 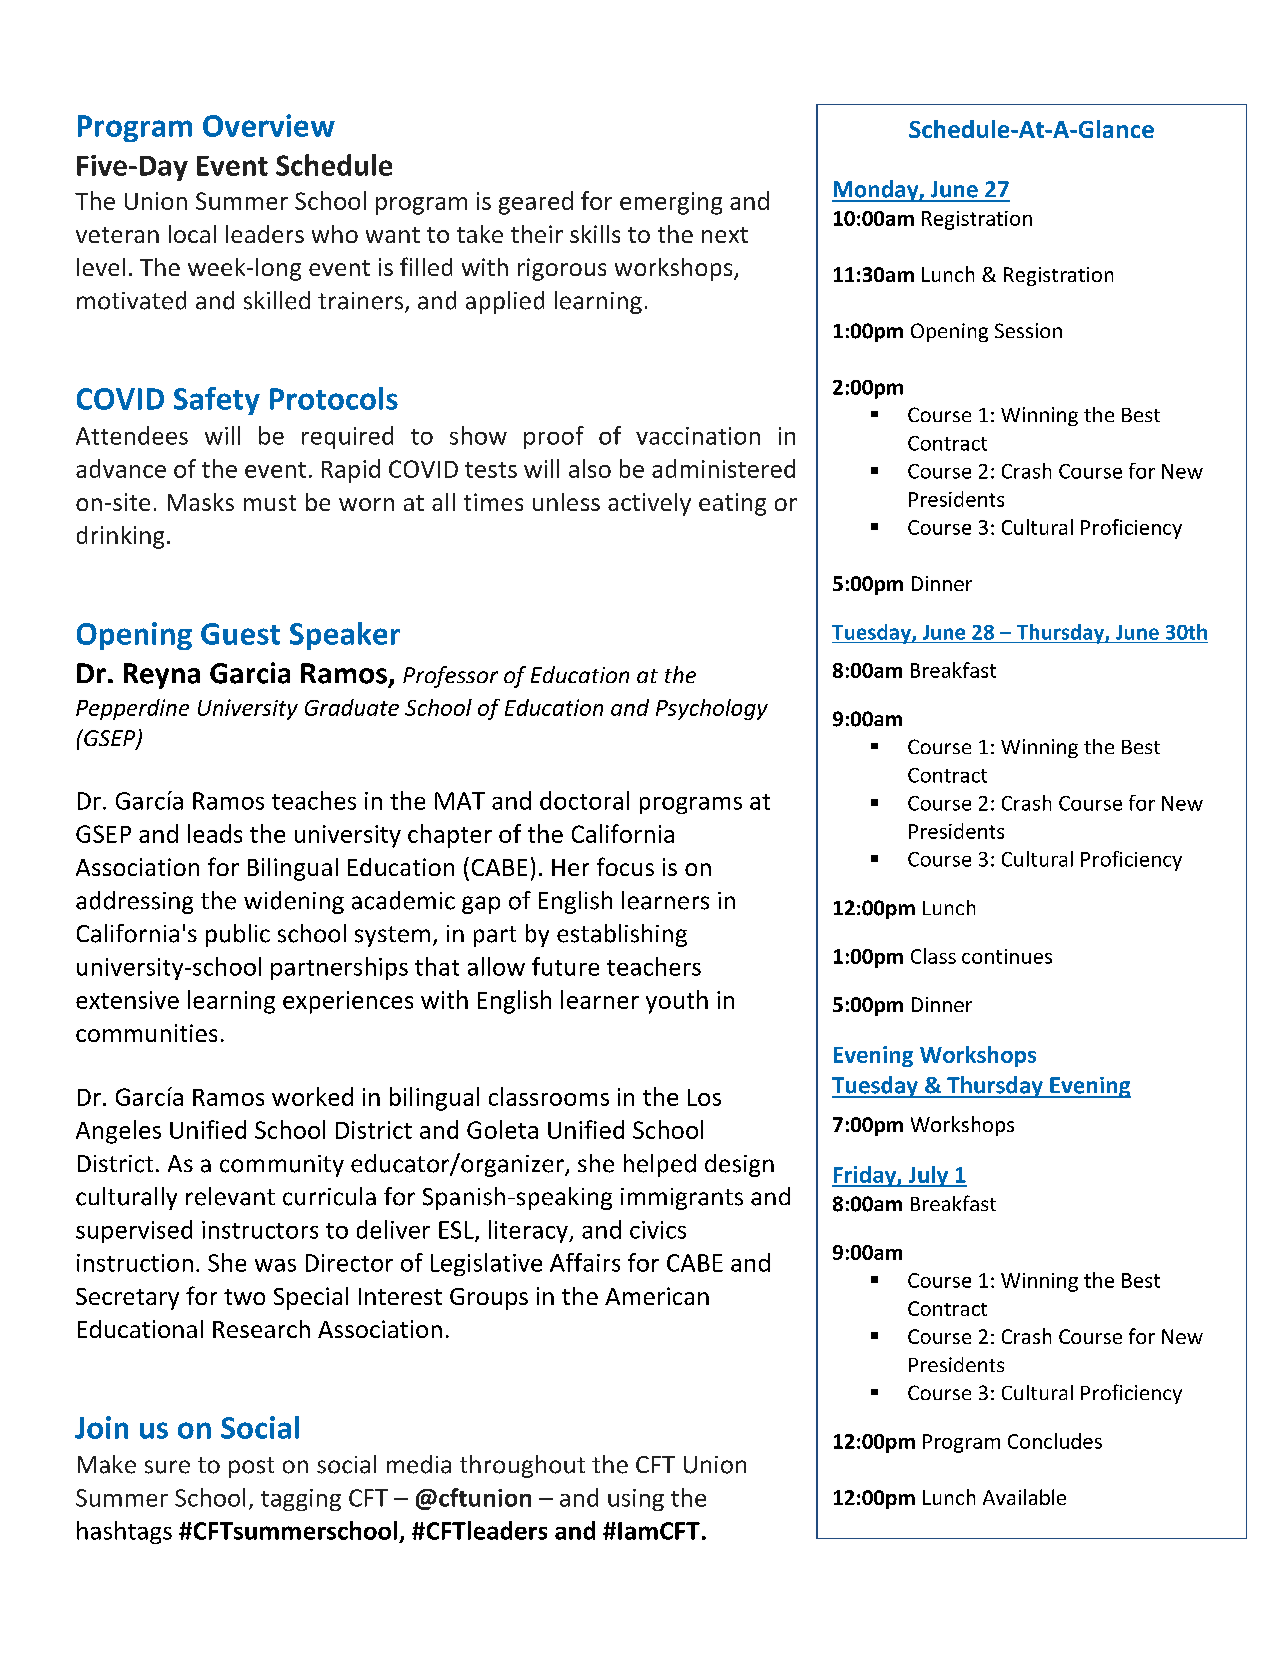 I want to click on continues, so click(x=1007, y=956).
